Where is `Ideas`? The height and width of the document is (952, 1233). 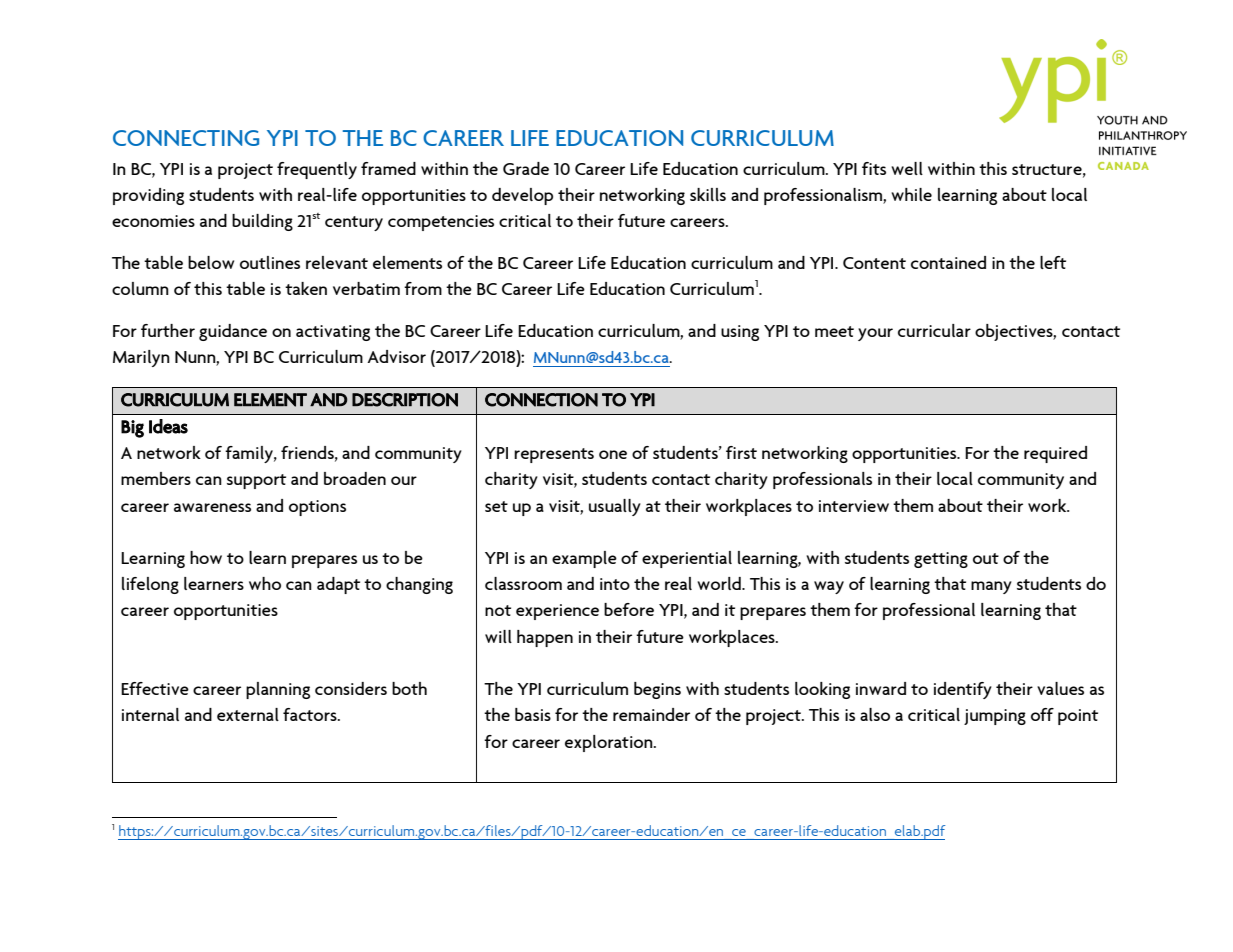 Ideas is located at coordinates (168, 426).
